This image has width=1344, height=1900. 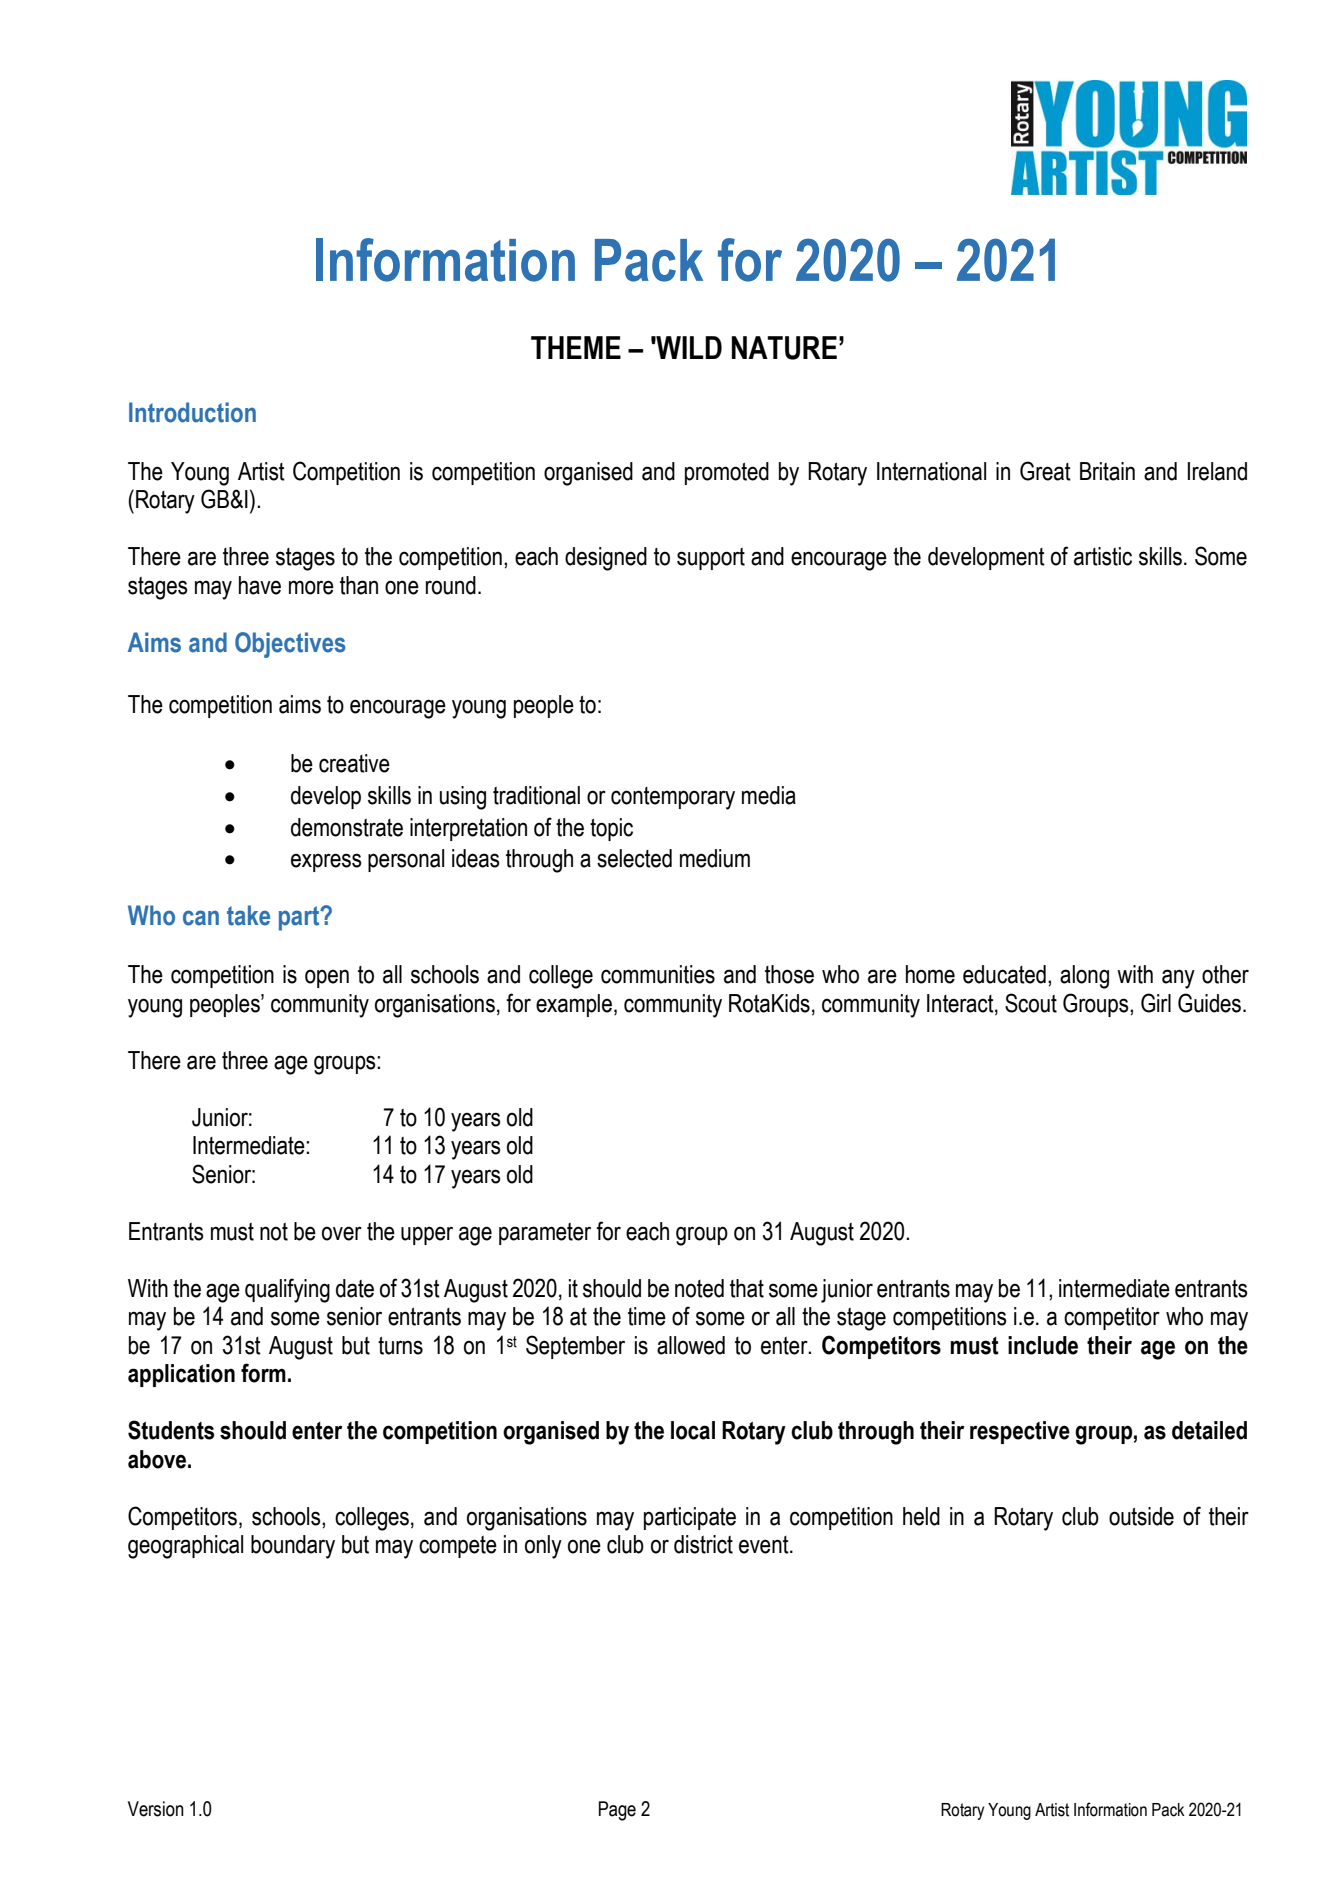 I want to click on noted, so click(x=699, y=1288).
